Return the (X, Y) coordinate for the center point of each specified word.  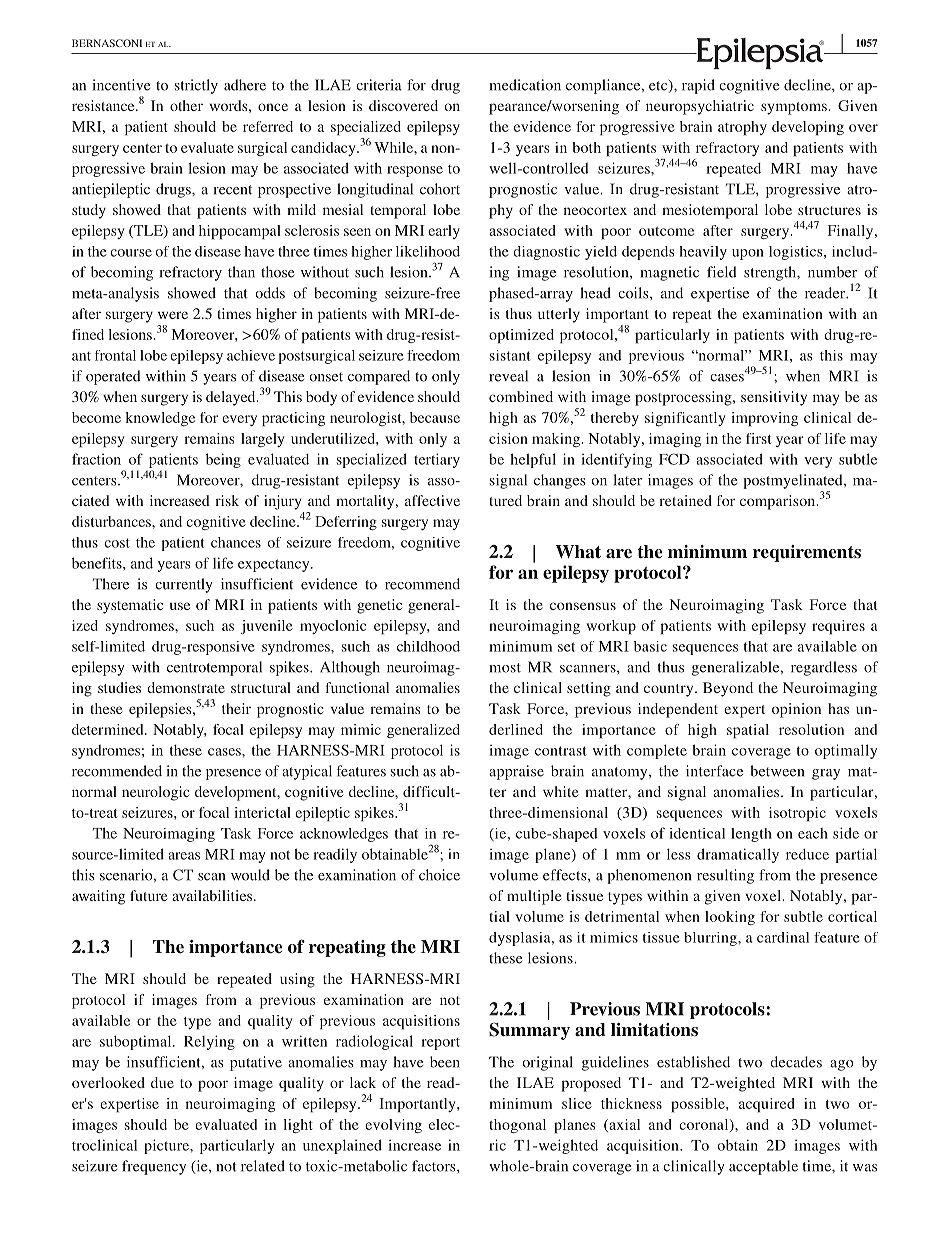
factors (435, 1166)
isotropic (797, 814)
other (186, 105)
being (223, 460)
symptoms (795, 108)
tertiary (437, 460)
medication (525, 85)
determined (109, 729)
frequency (154, 1167)
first (758, 438)
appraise (516, 772)
